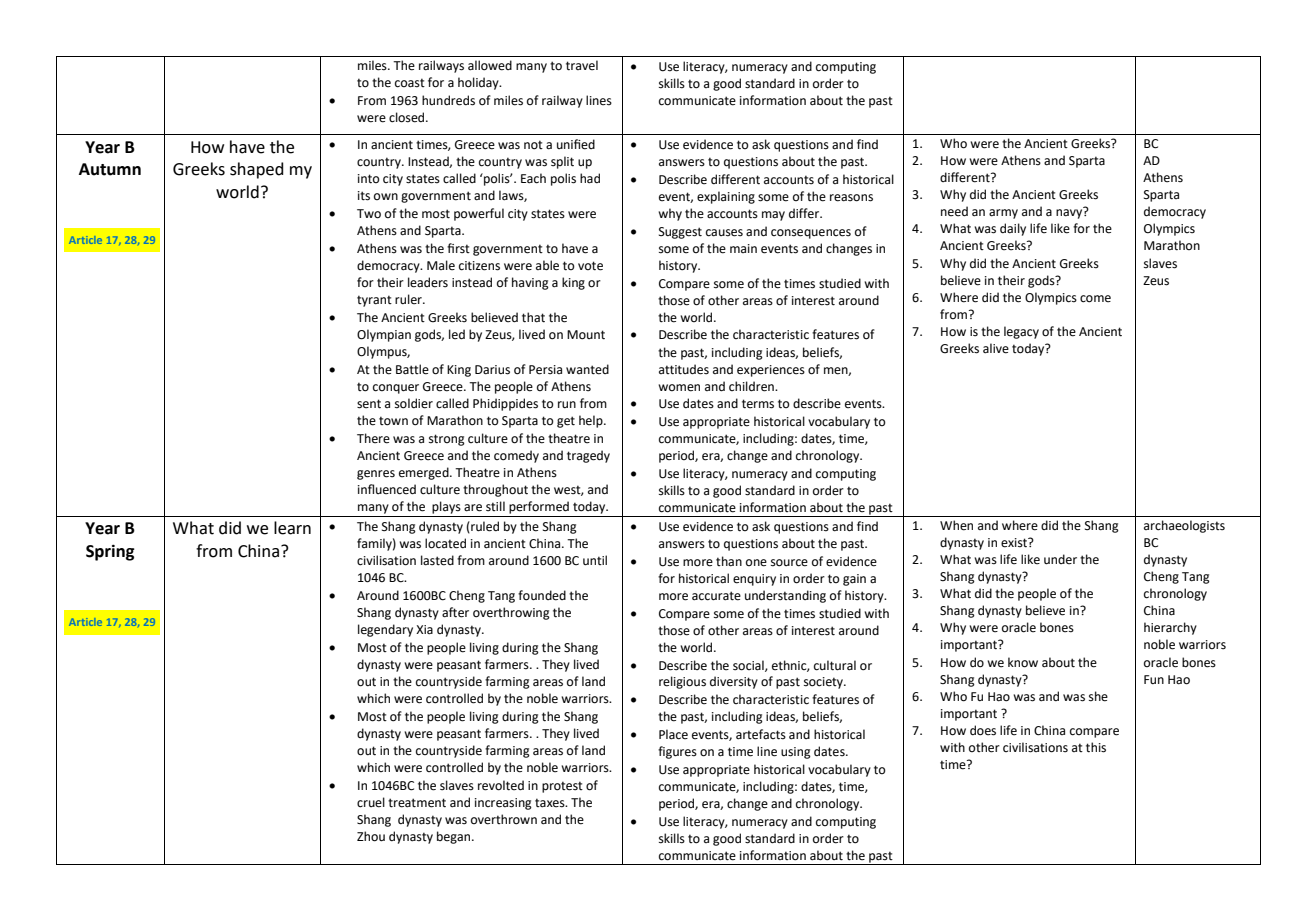 The height and width of the document is (924, 1308). Describe the element at coordinates (410, 83) in the document. I see `coast` at that location.
